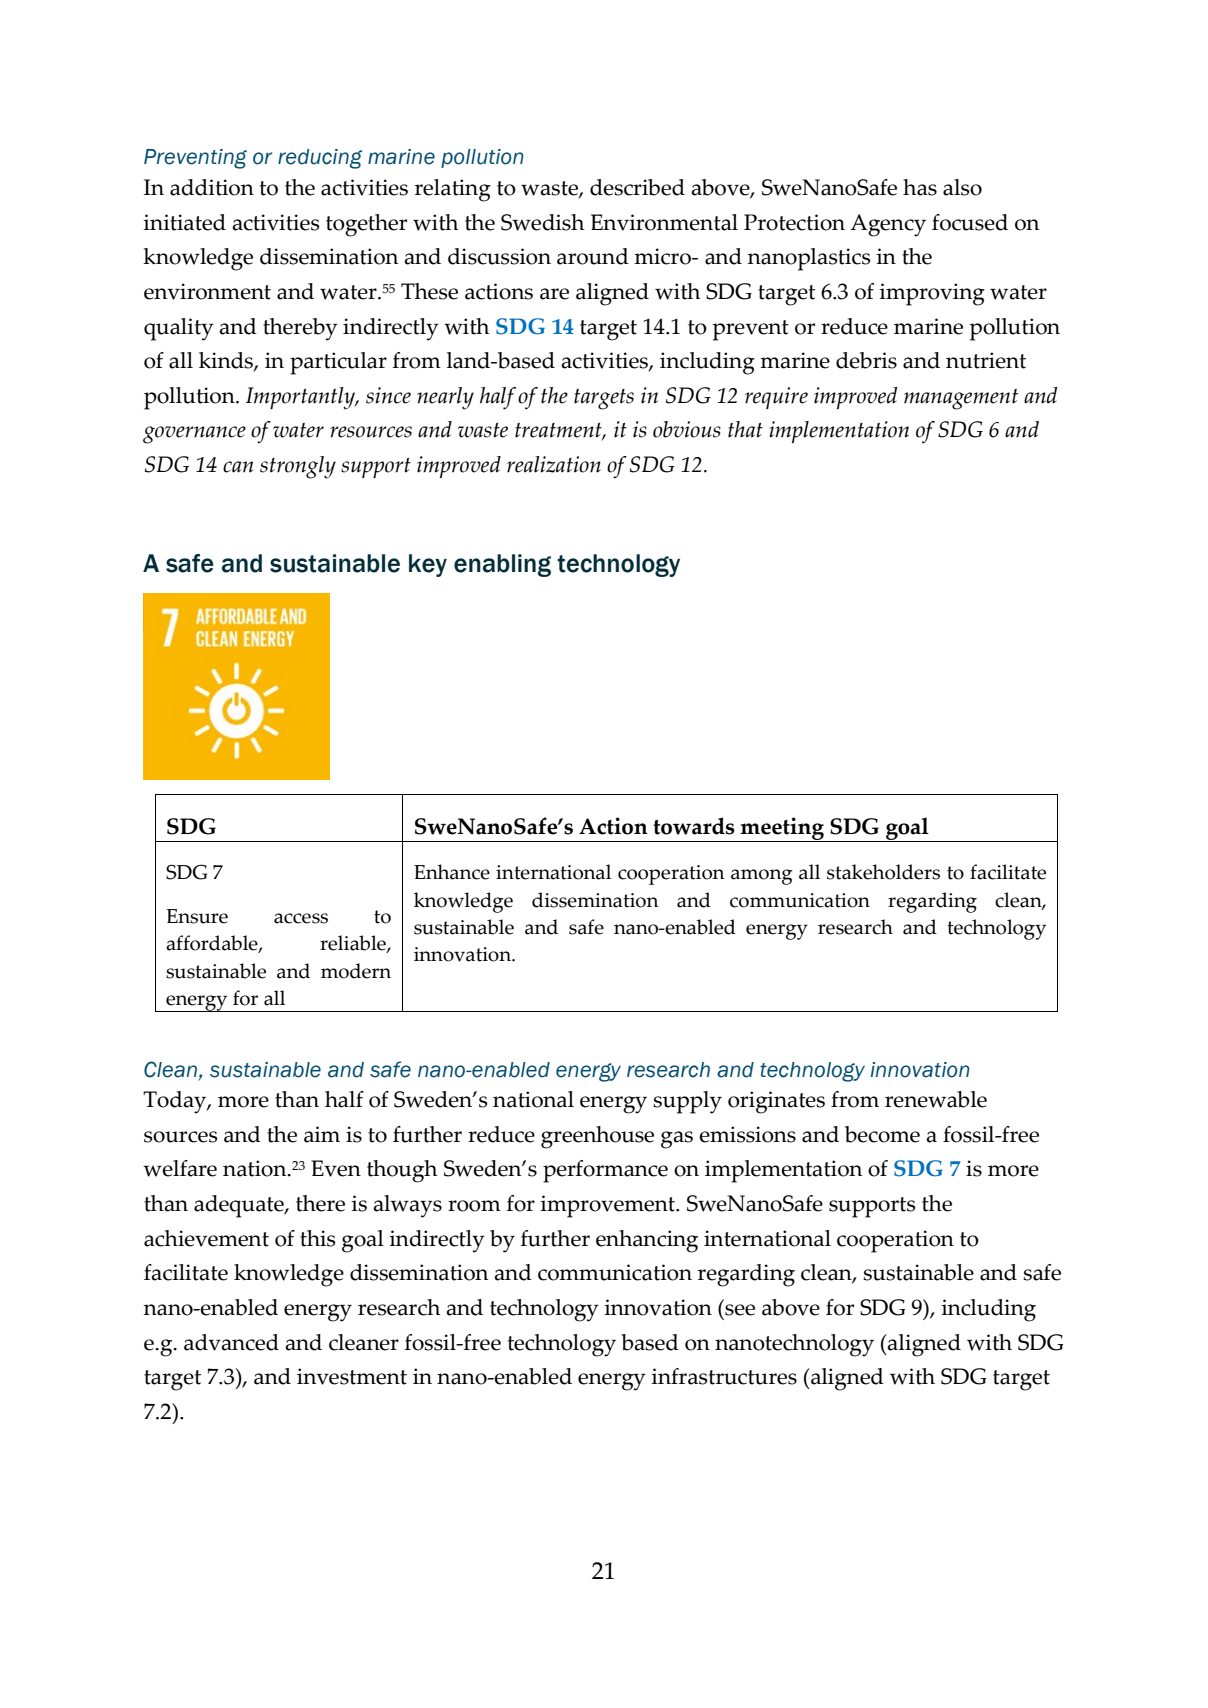 The height and width of the screenshot is (1708, 1208). What do you see at coordinates (212, 187) in the screenshot?
I see `addition` at bounding box center [212, 187].
